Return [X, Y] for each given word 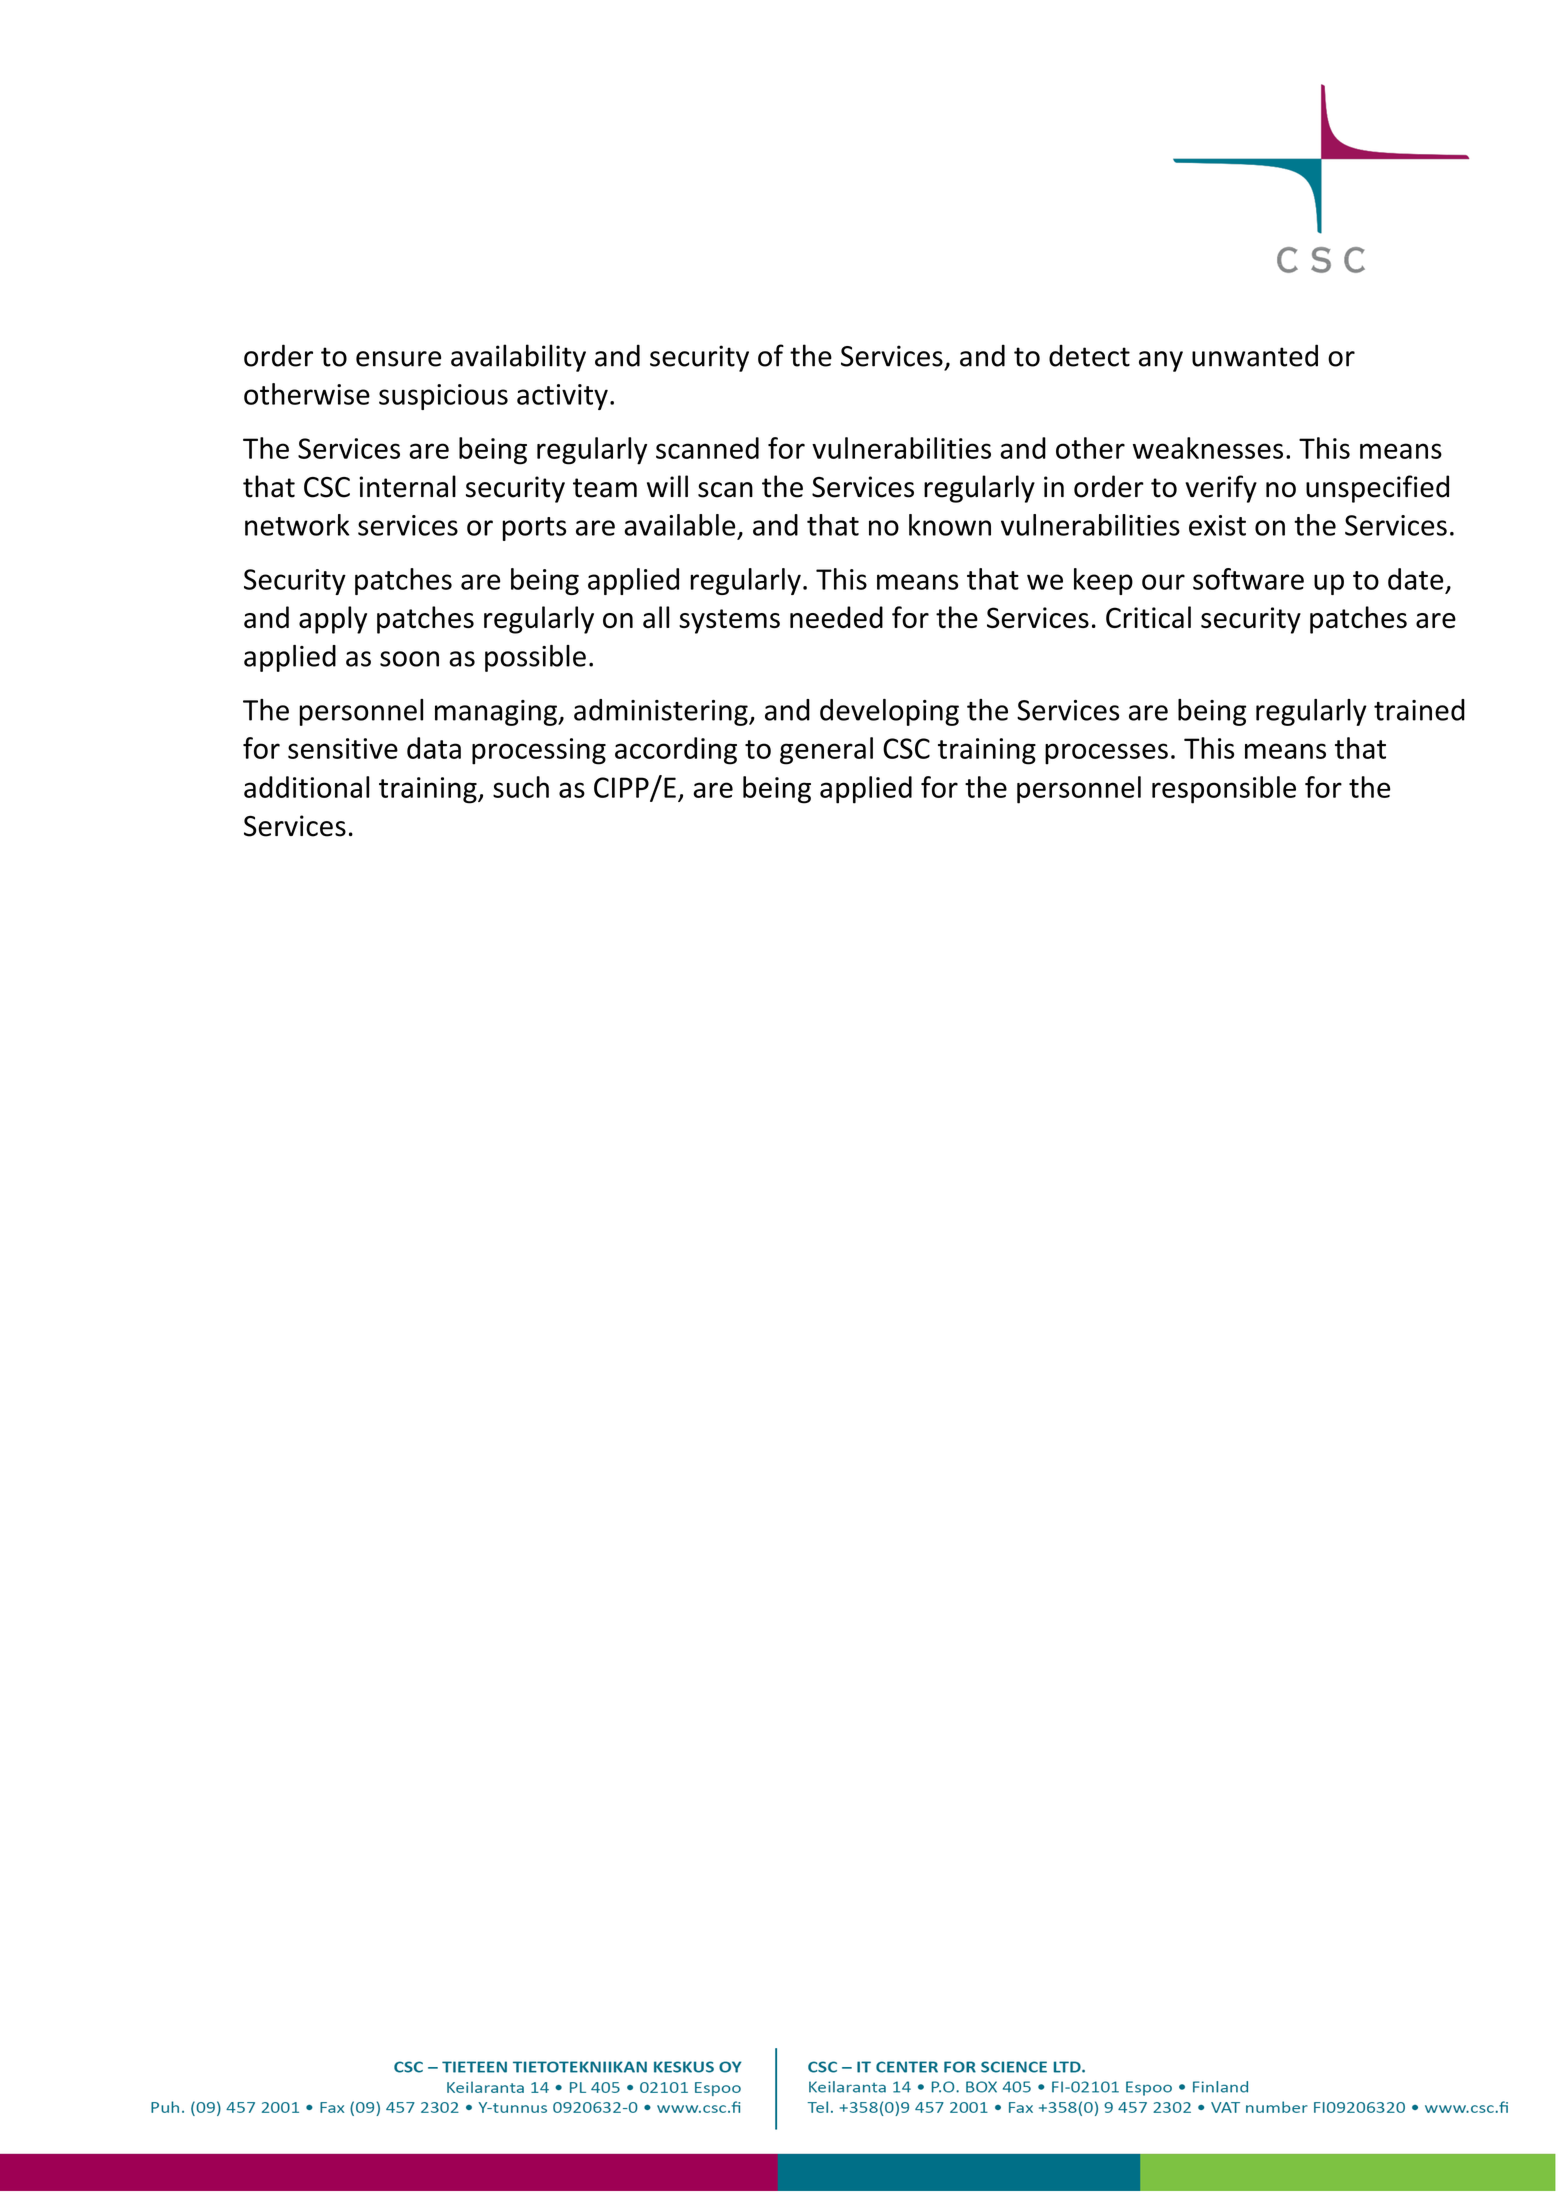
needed [836, 617]
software [1248, 579]
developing [889, 712]
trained [1419, 710]
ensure [398, 359]
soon [409, 659]
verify [1221, 489]
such [521, 787]
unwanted [1255, 355]
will [667, 486]
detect [1089, 355]
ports [534, 529]
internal [407, 486]
